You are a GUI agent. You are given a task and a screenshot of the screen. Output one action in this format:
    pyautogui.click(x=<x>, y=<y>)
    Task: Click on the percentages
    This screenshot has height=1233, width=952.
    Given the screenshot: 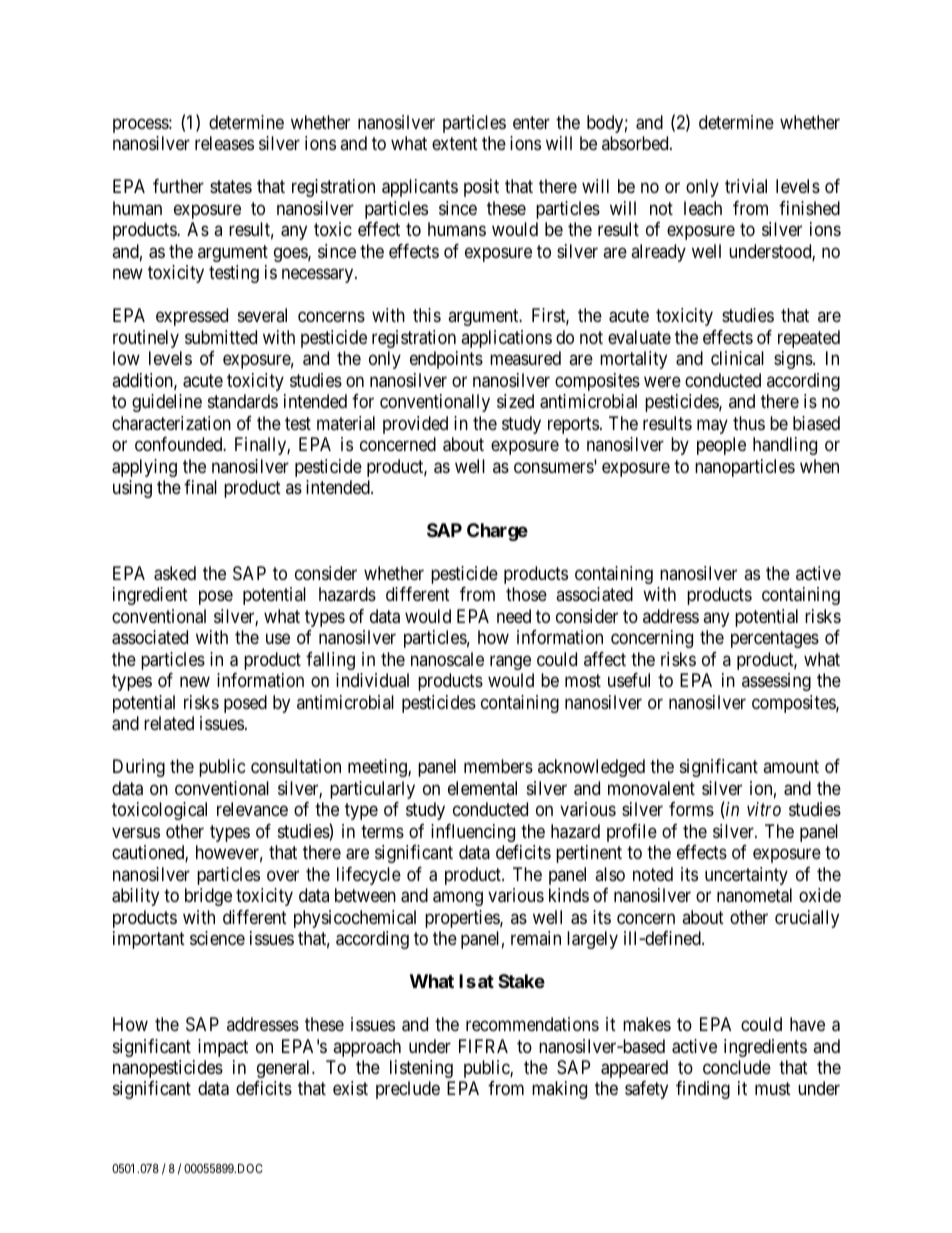 What is the action you would take?
    pyautogui.click(x=775, y=640)
